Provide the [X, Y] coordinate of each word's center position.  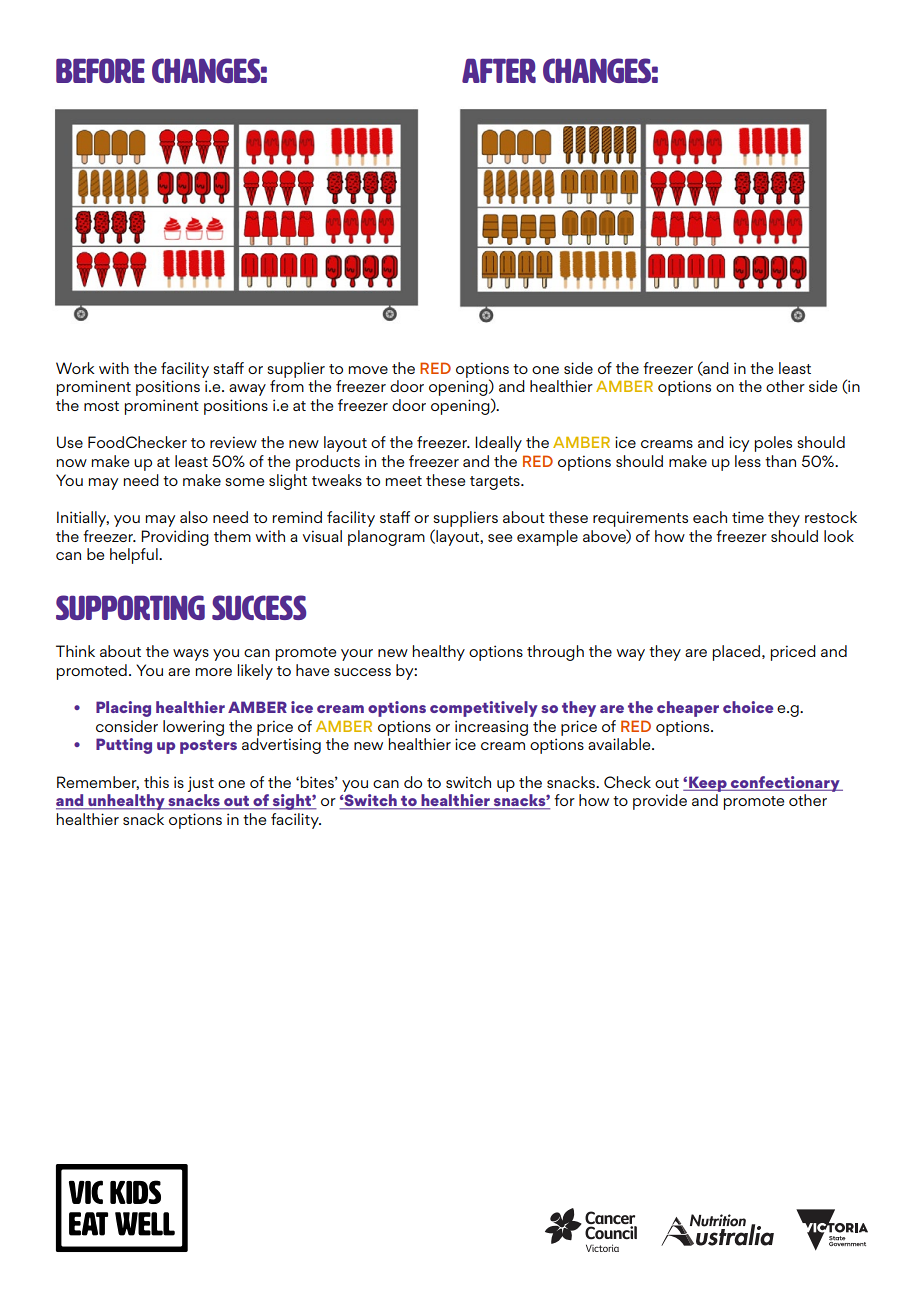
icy [739, 444]
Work [75, 368]
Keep [708, 784]
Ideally [498, 444]
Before [100, 70]
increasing [491, 728]
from [287, 386]
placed [738, 653]
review [233, 442]
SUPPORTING [130, 607]
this [156, 782]
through [555, 653]
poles [773, 444]
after [499, 70]
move [368, 370]
